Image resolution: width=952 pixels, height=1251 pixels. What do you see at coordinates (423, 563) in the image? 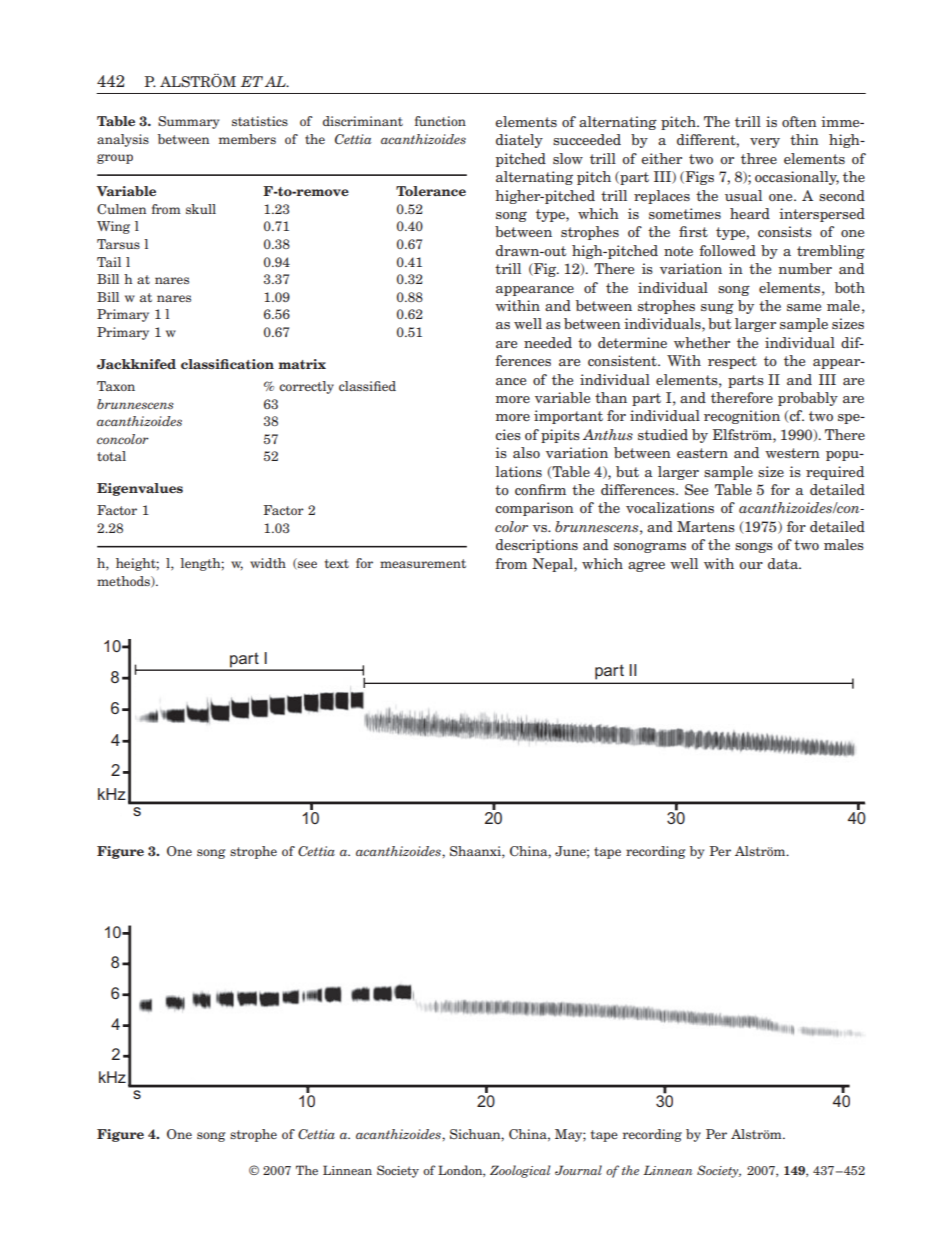
I see `measurement` at bounding box center [423, 563].
